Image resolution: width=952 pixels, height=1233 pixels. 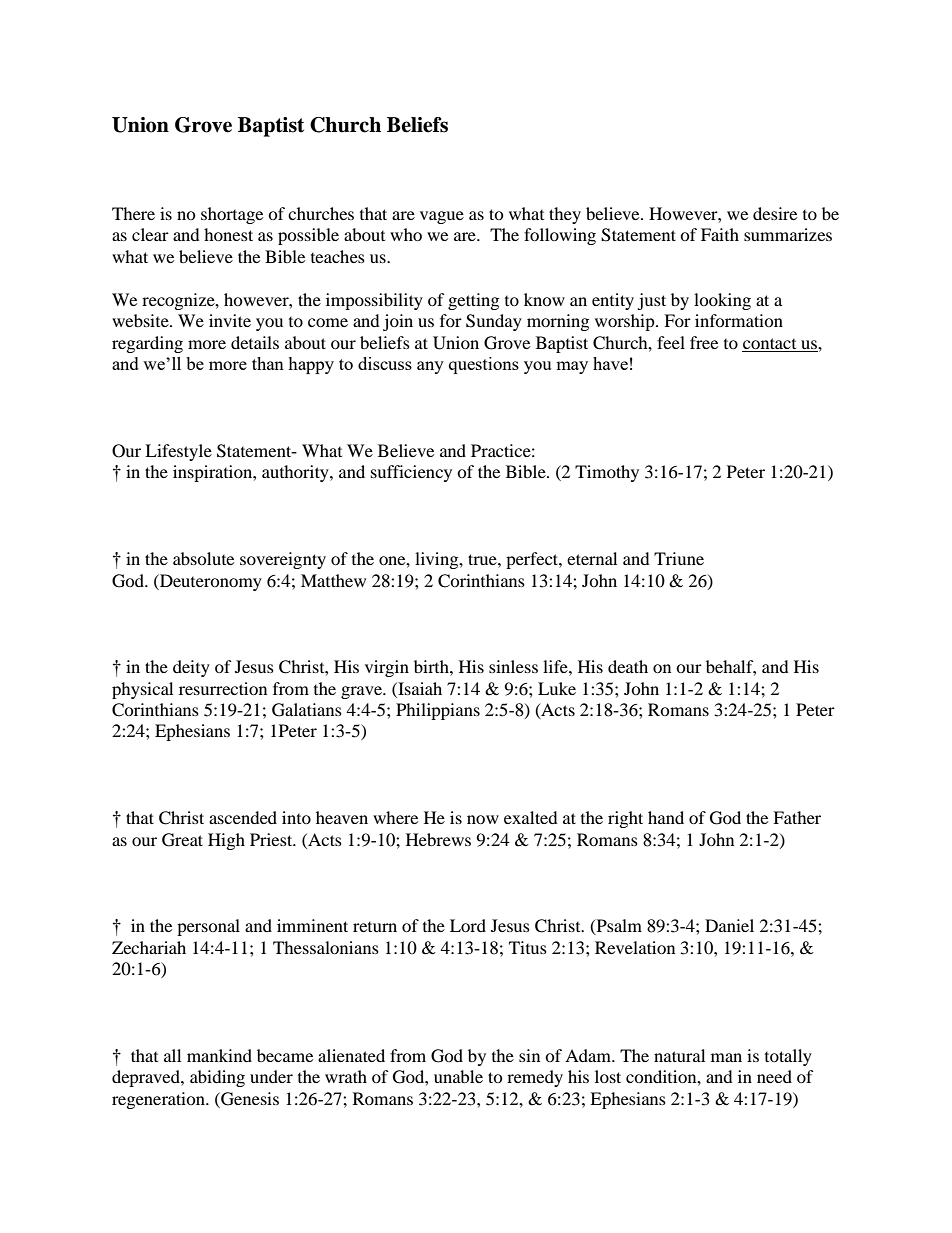 I want to click on Triune, so click(x=679, y=558).
